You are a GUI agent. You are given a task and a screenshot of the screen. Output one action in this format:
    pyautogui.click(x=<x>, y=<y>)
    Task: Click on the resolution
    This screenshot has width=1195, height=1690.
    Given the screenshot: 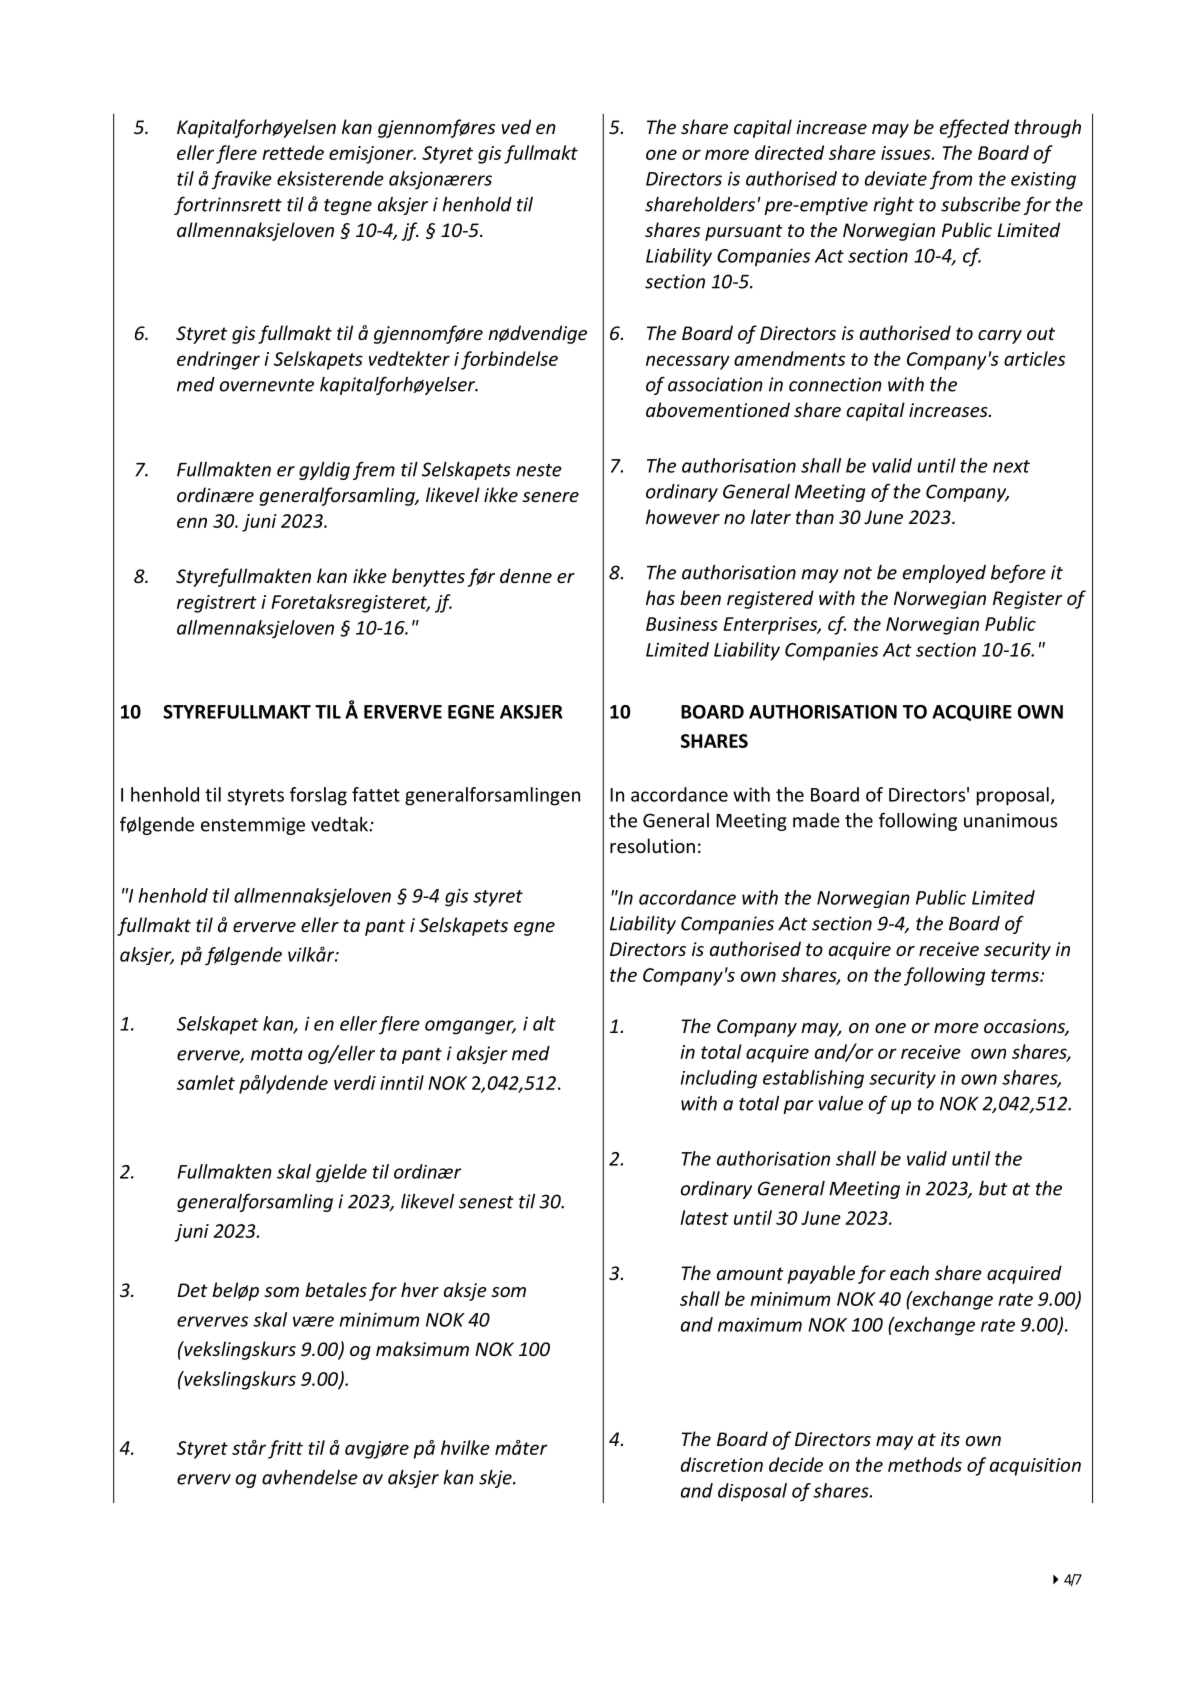 What is the action you would take?
    pyautogui.click(x=652, y=845)
